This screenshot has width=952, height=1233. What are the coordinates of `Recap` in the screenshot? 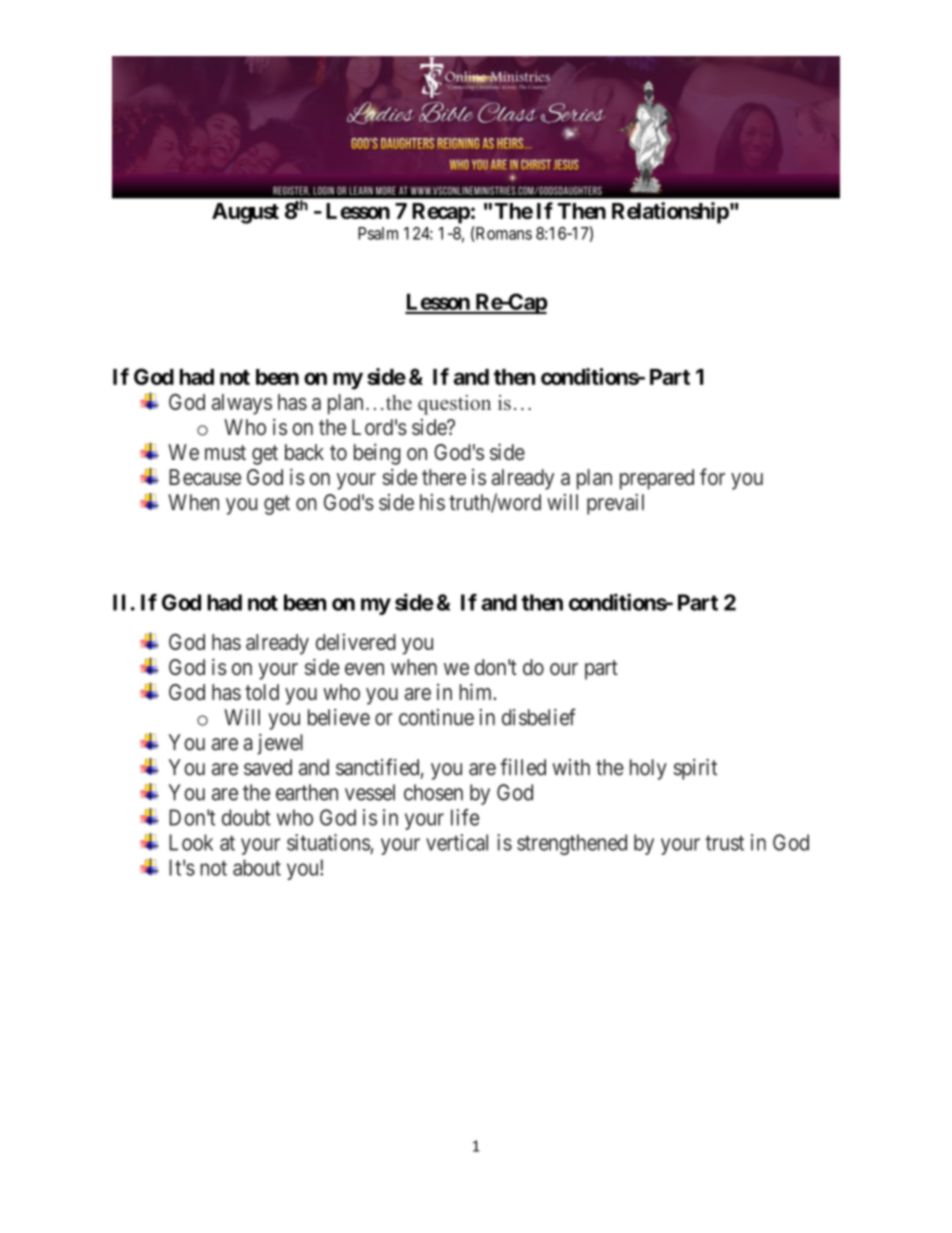 It's located at (441, 213).
